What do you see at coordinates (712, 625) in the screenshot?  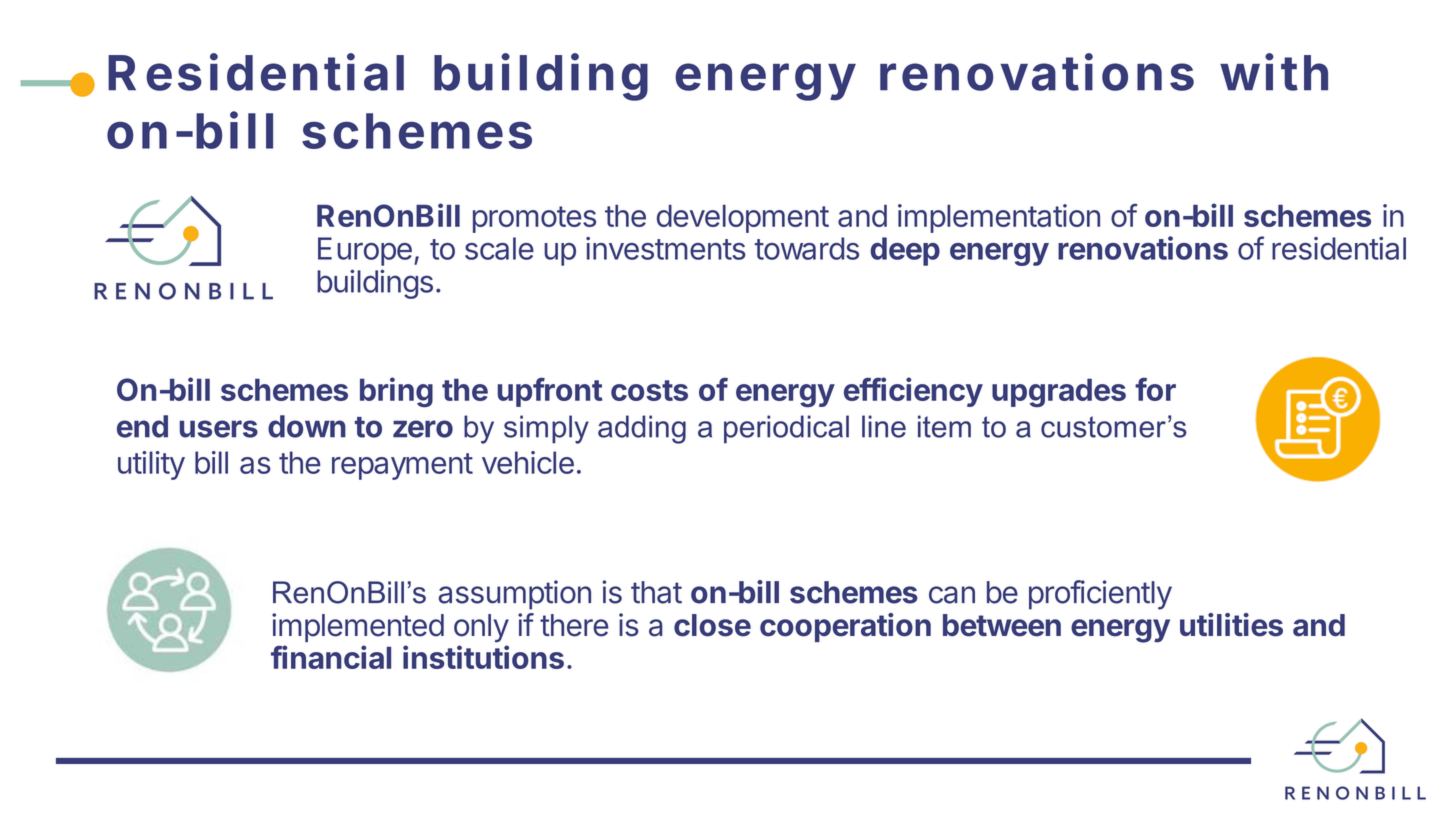 I see `close` at bounding box center [712, 625].
